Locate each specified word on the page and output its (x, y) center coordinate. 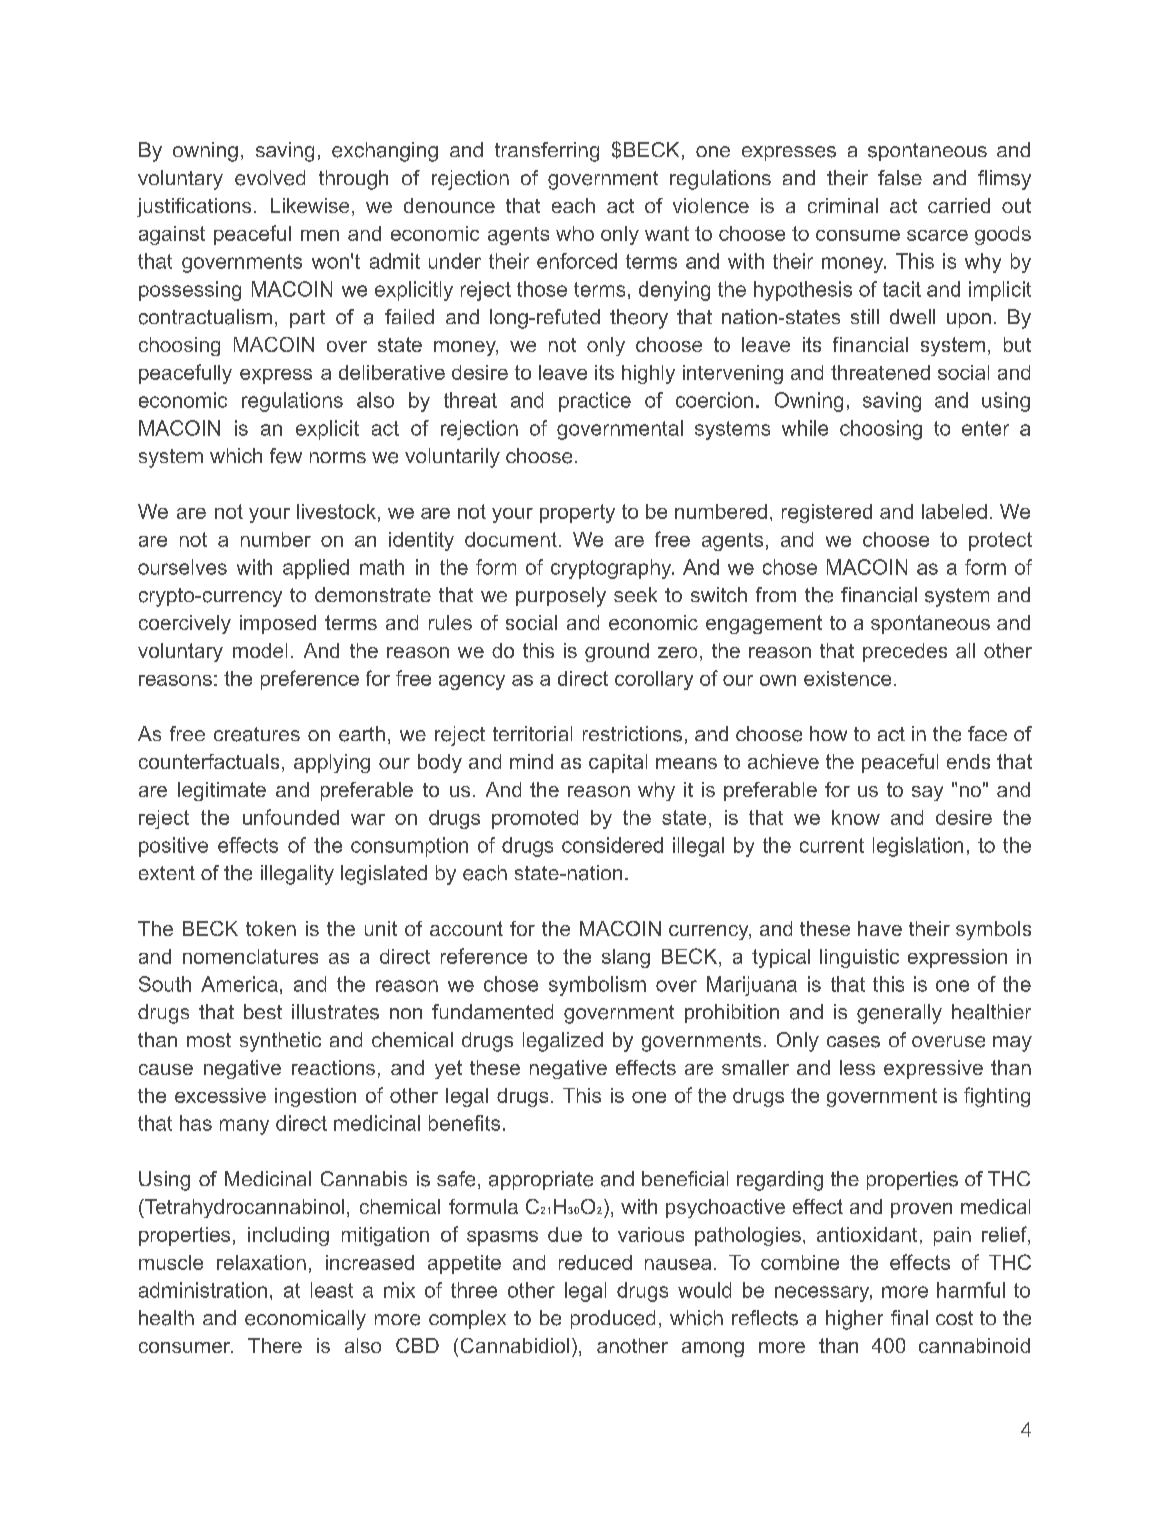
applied (316, 569)
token (271, 928)
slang (626, 958)
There (275, 1345)
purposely (561, 597)
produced (613, 1319)
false (900, 178)
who (575, 233)
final (909, 1318)
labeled (954, 511)
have (880, 928)
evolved (270, 178)
